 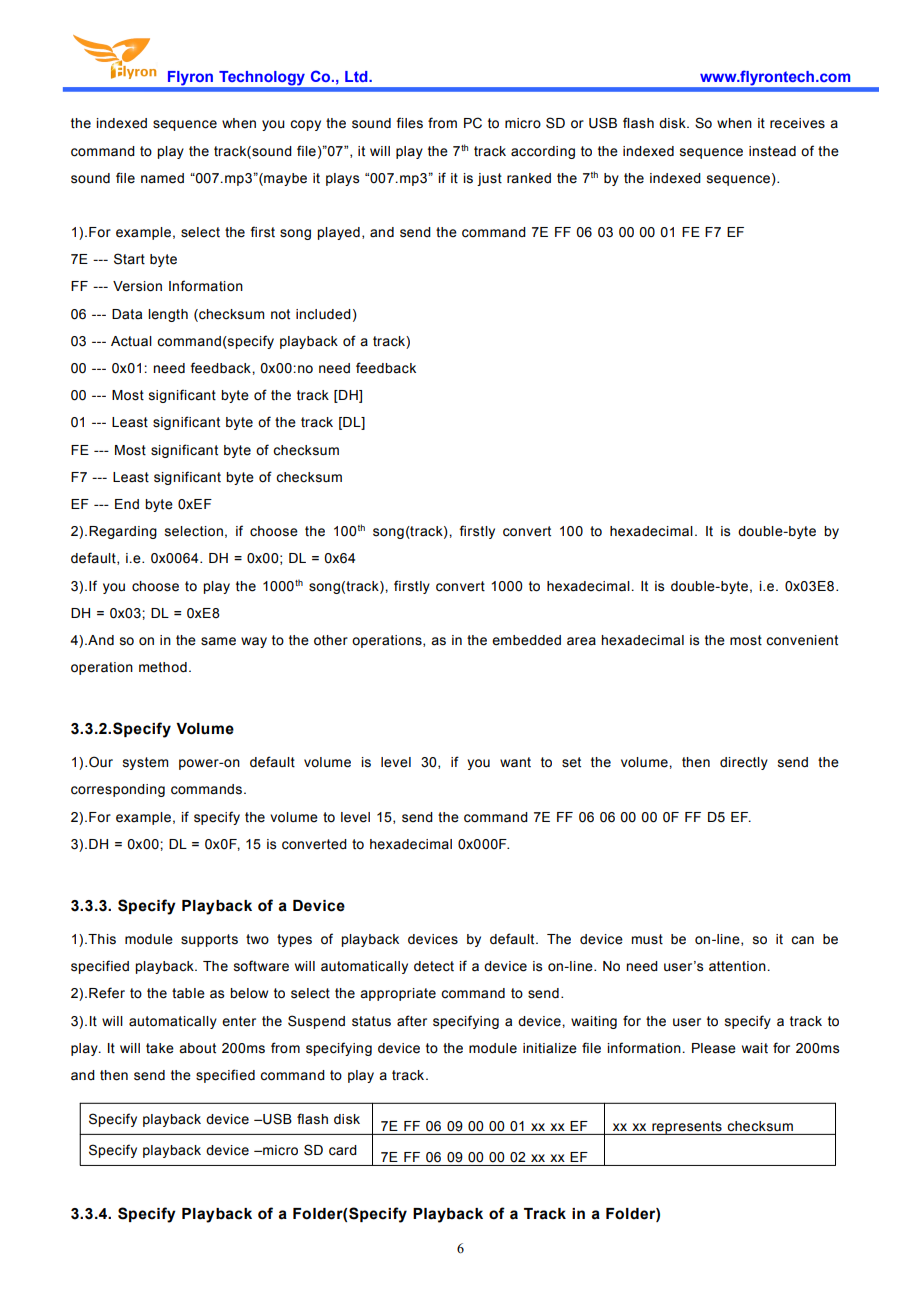 What do you see at coordinates (168, 315) in the screenshot?
I see `length` at bounding box center [168, 315].
